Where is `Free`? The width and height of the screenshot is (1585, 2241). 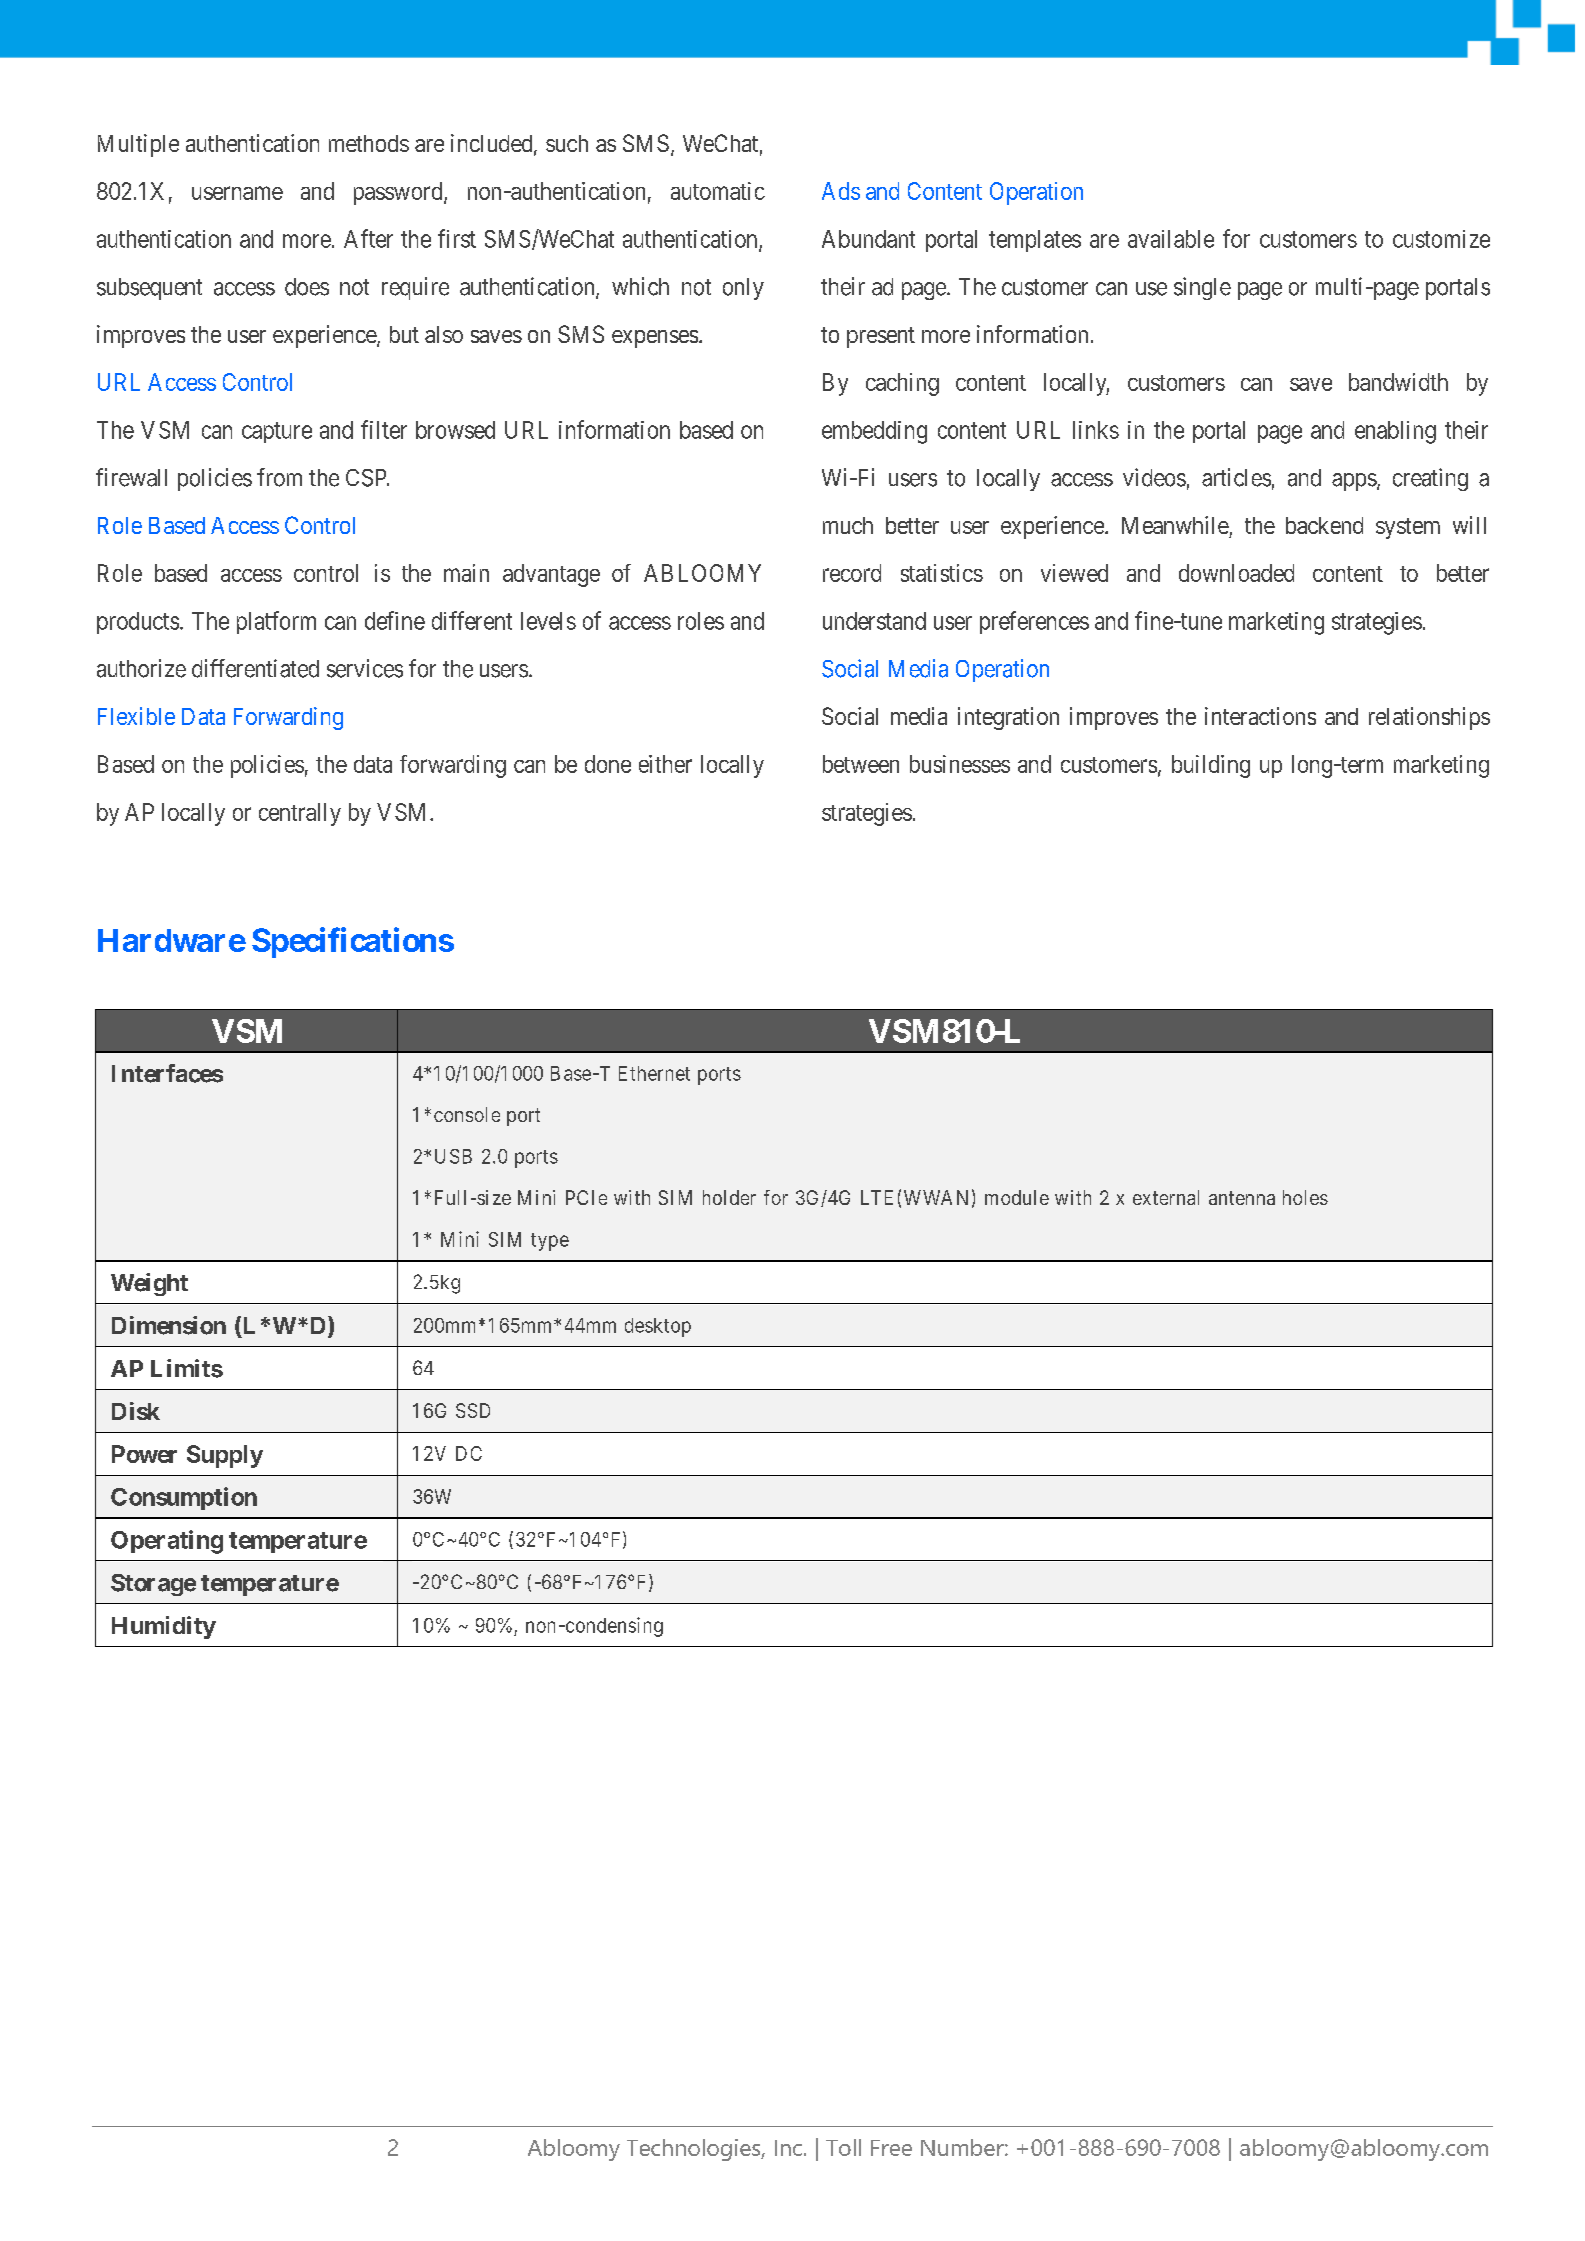 Free is located at coordinates (891, 2148).
